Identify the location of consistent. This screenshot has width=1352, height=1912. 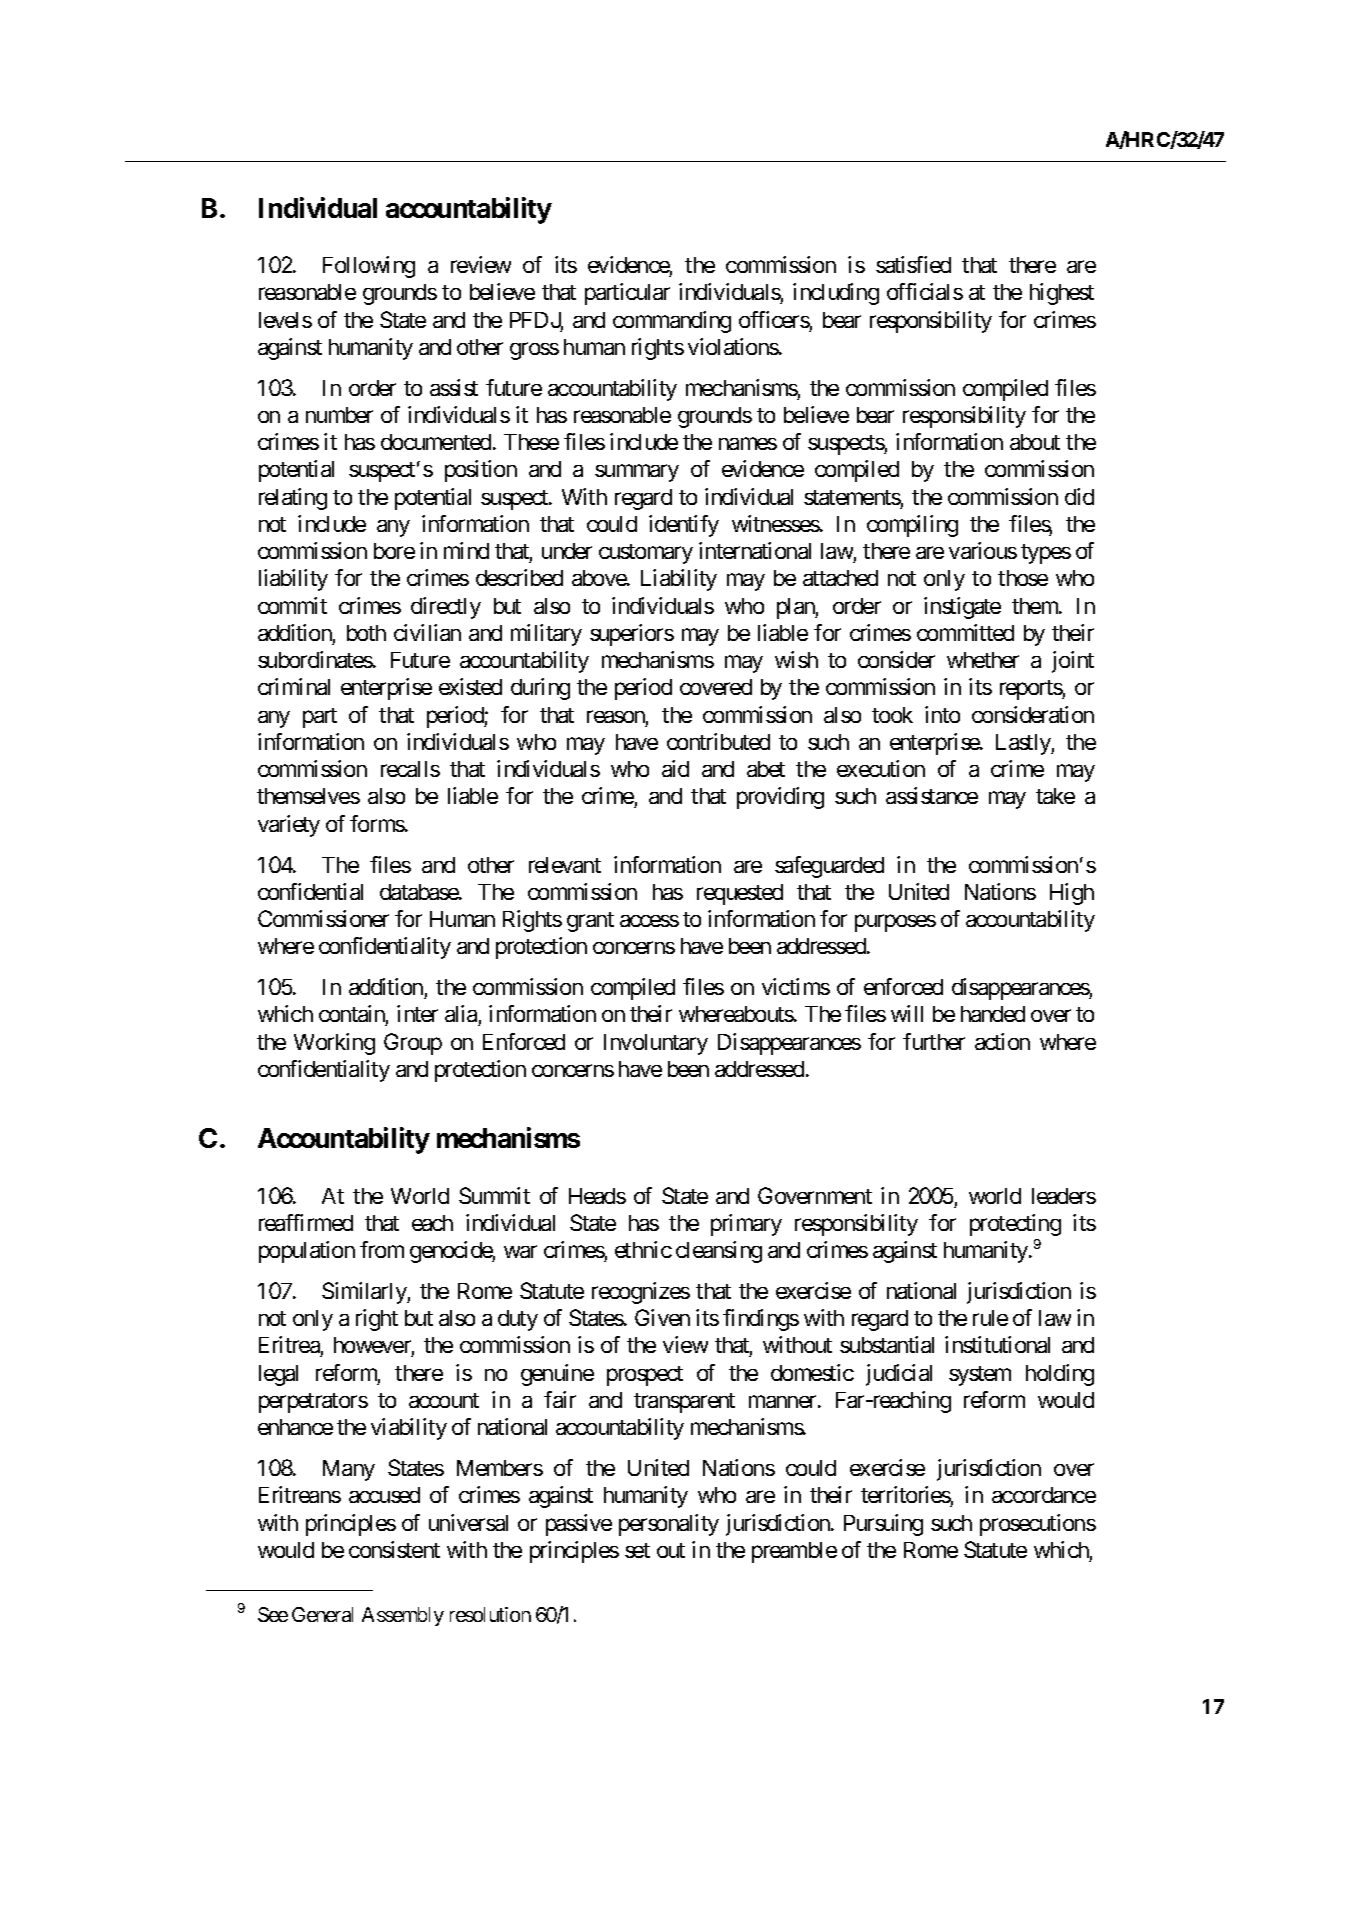
(394, 1549).
